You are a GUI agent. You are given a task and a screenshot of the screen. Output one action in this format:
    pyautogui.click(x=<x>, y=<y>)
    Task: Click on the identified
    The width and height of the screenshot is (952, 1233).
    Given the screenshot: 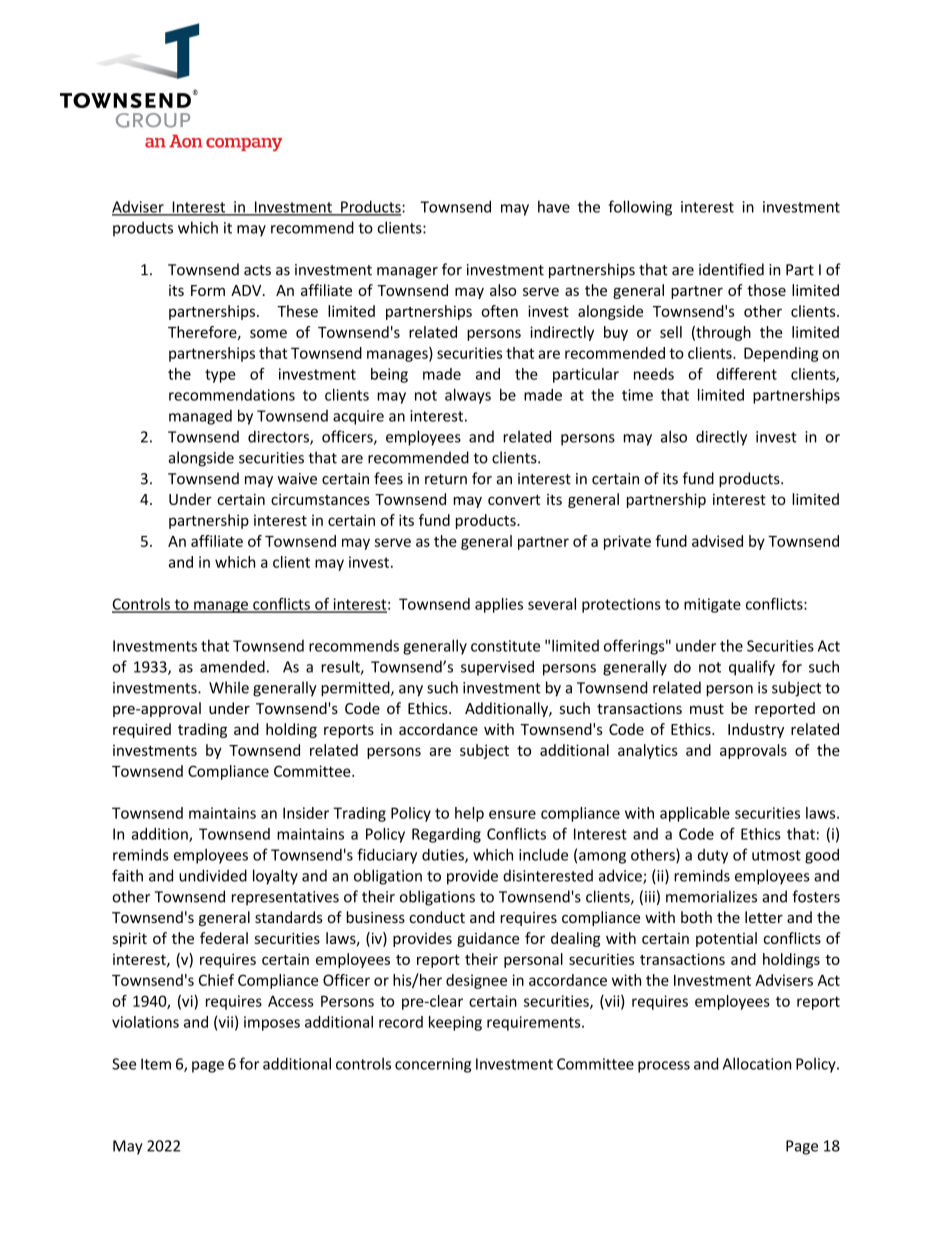 What is the action you would take?
    pyautogui.click(x=731, y=269)
